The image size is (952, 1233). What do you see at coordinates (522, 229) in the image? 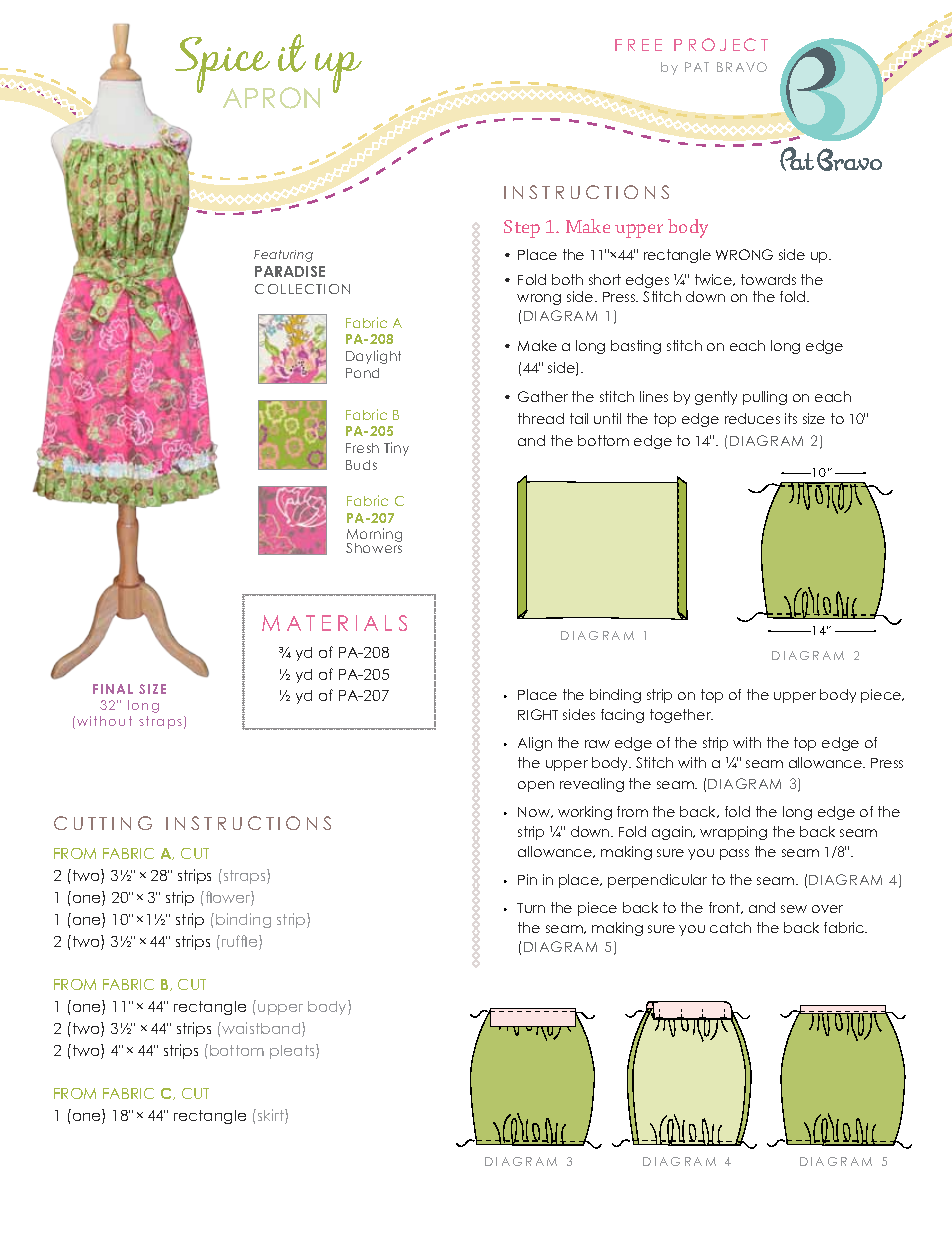
I see `Step` at bounding box center [522, 229].
